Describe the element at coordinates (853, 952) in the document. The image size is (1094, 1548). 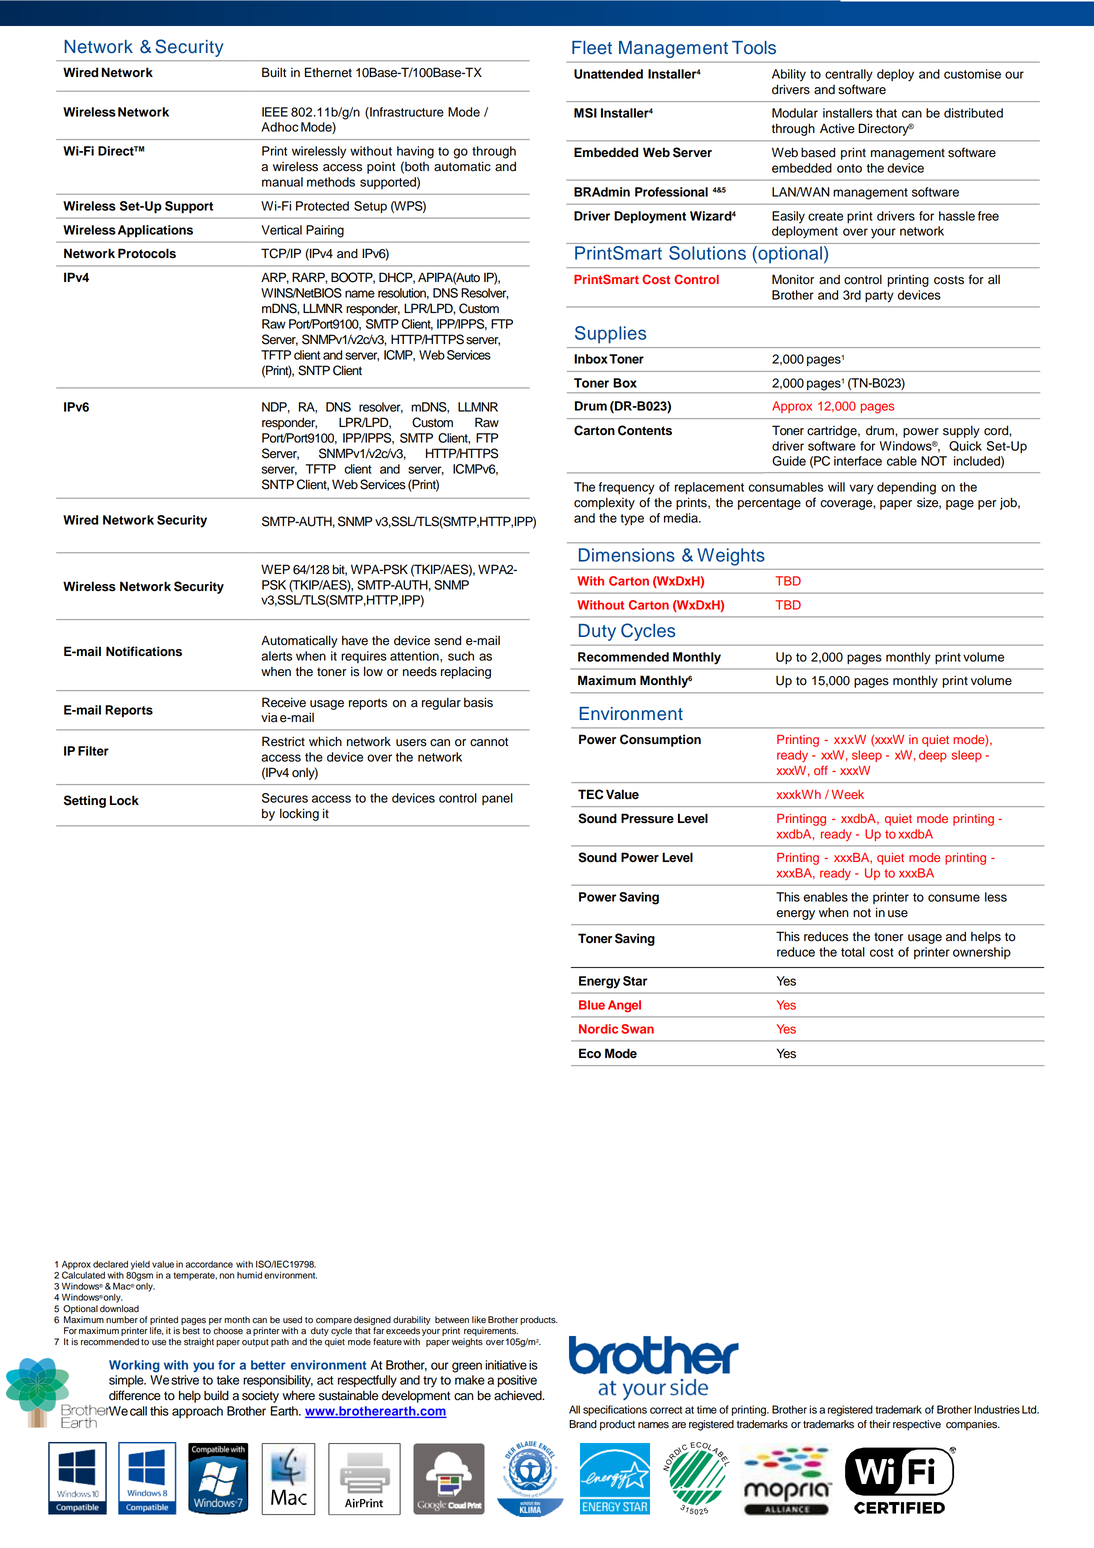
I see `total` at that location.
